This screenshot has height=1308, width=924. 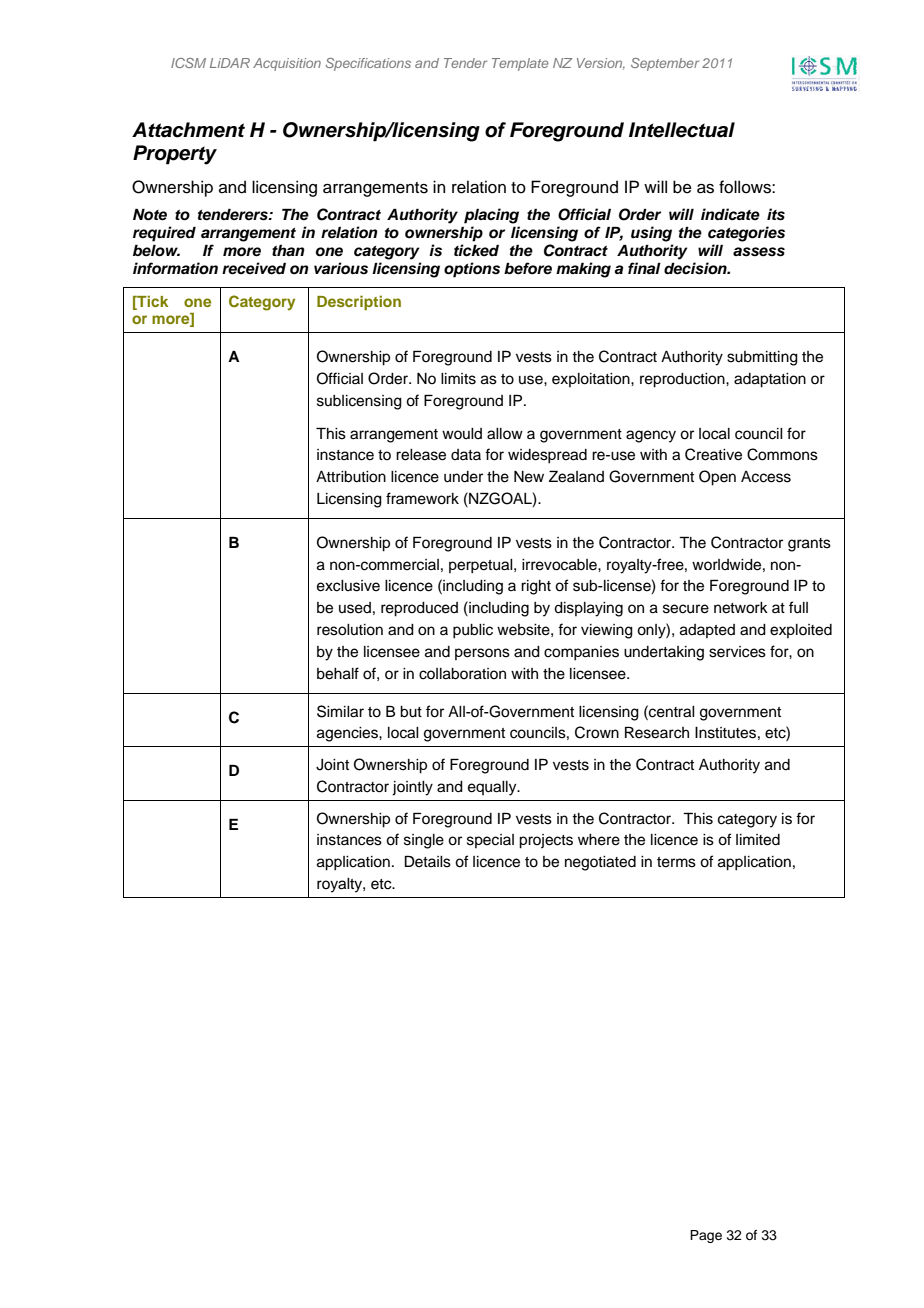 I want to click on Template, so click(x=520, y=64).
